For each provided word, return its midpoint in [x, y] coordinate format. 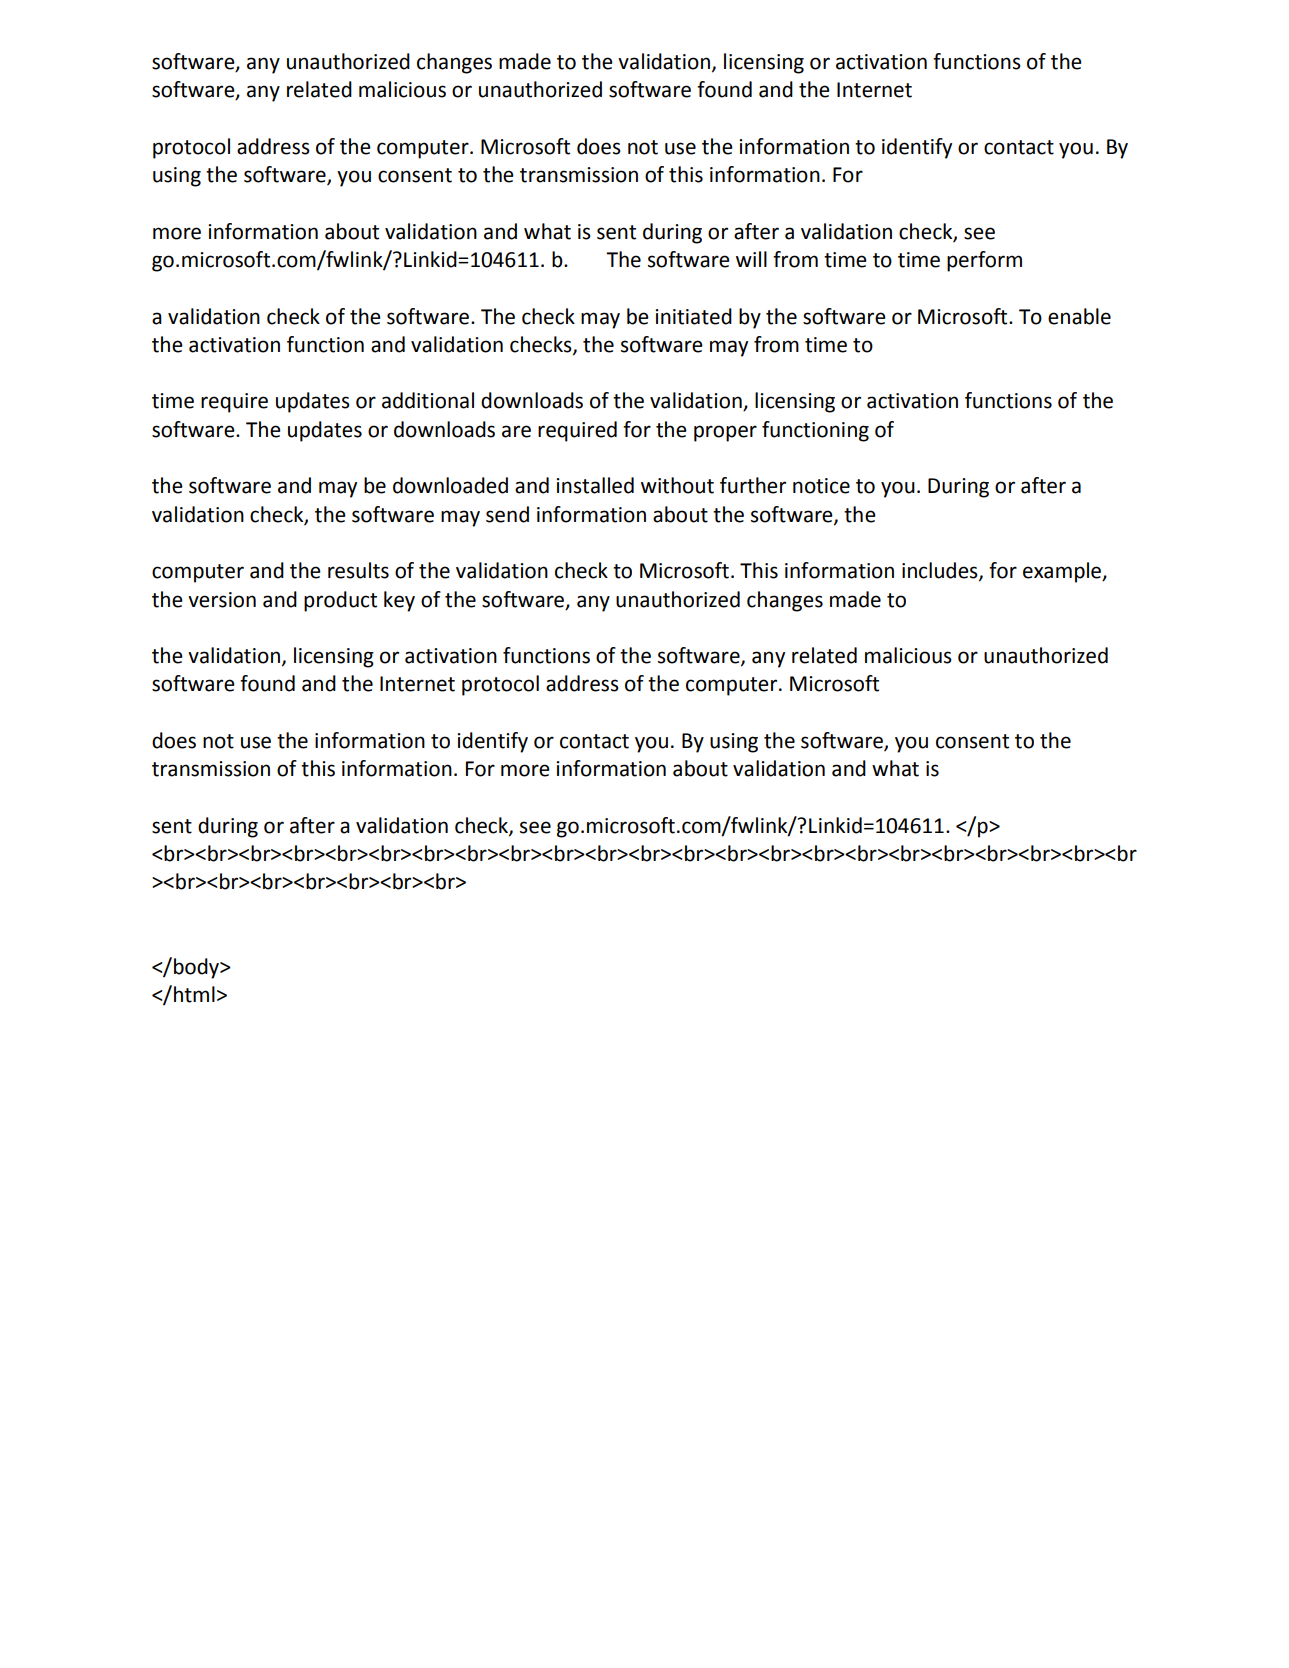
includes [941, 571]
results [358, 570]
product [340, 601]
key [399, 601]
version [222, 600]
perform [984, 261]
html [194, 994]
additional [428, 400]
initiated [693, 316]
